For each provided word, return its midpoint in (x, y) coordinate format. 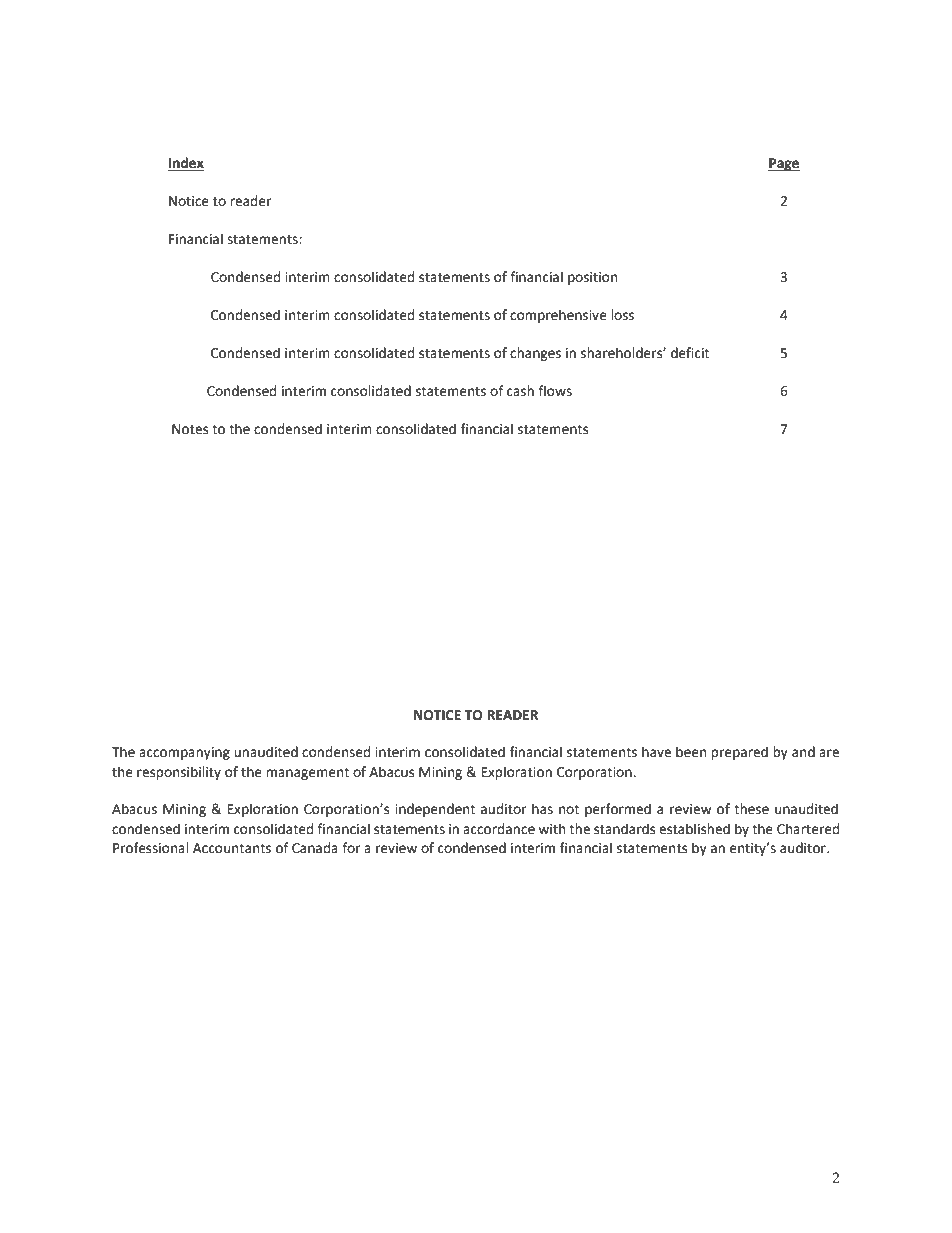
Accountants (232, 848)
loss (622, 315)
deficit (690, 353)
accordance (499, 829)
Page (784, 164)
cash (520, 391)
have (656, 752)
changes (535, 354)
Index (186, 164)
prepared (739, 753)
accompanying (184, 753)
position (592, 278)
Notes (190, 429)
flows (555, 391)
